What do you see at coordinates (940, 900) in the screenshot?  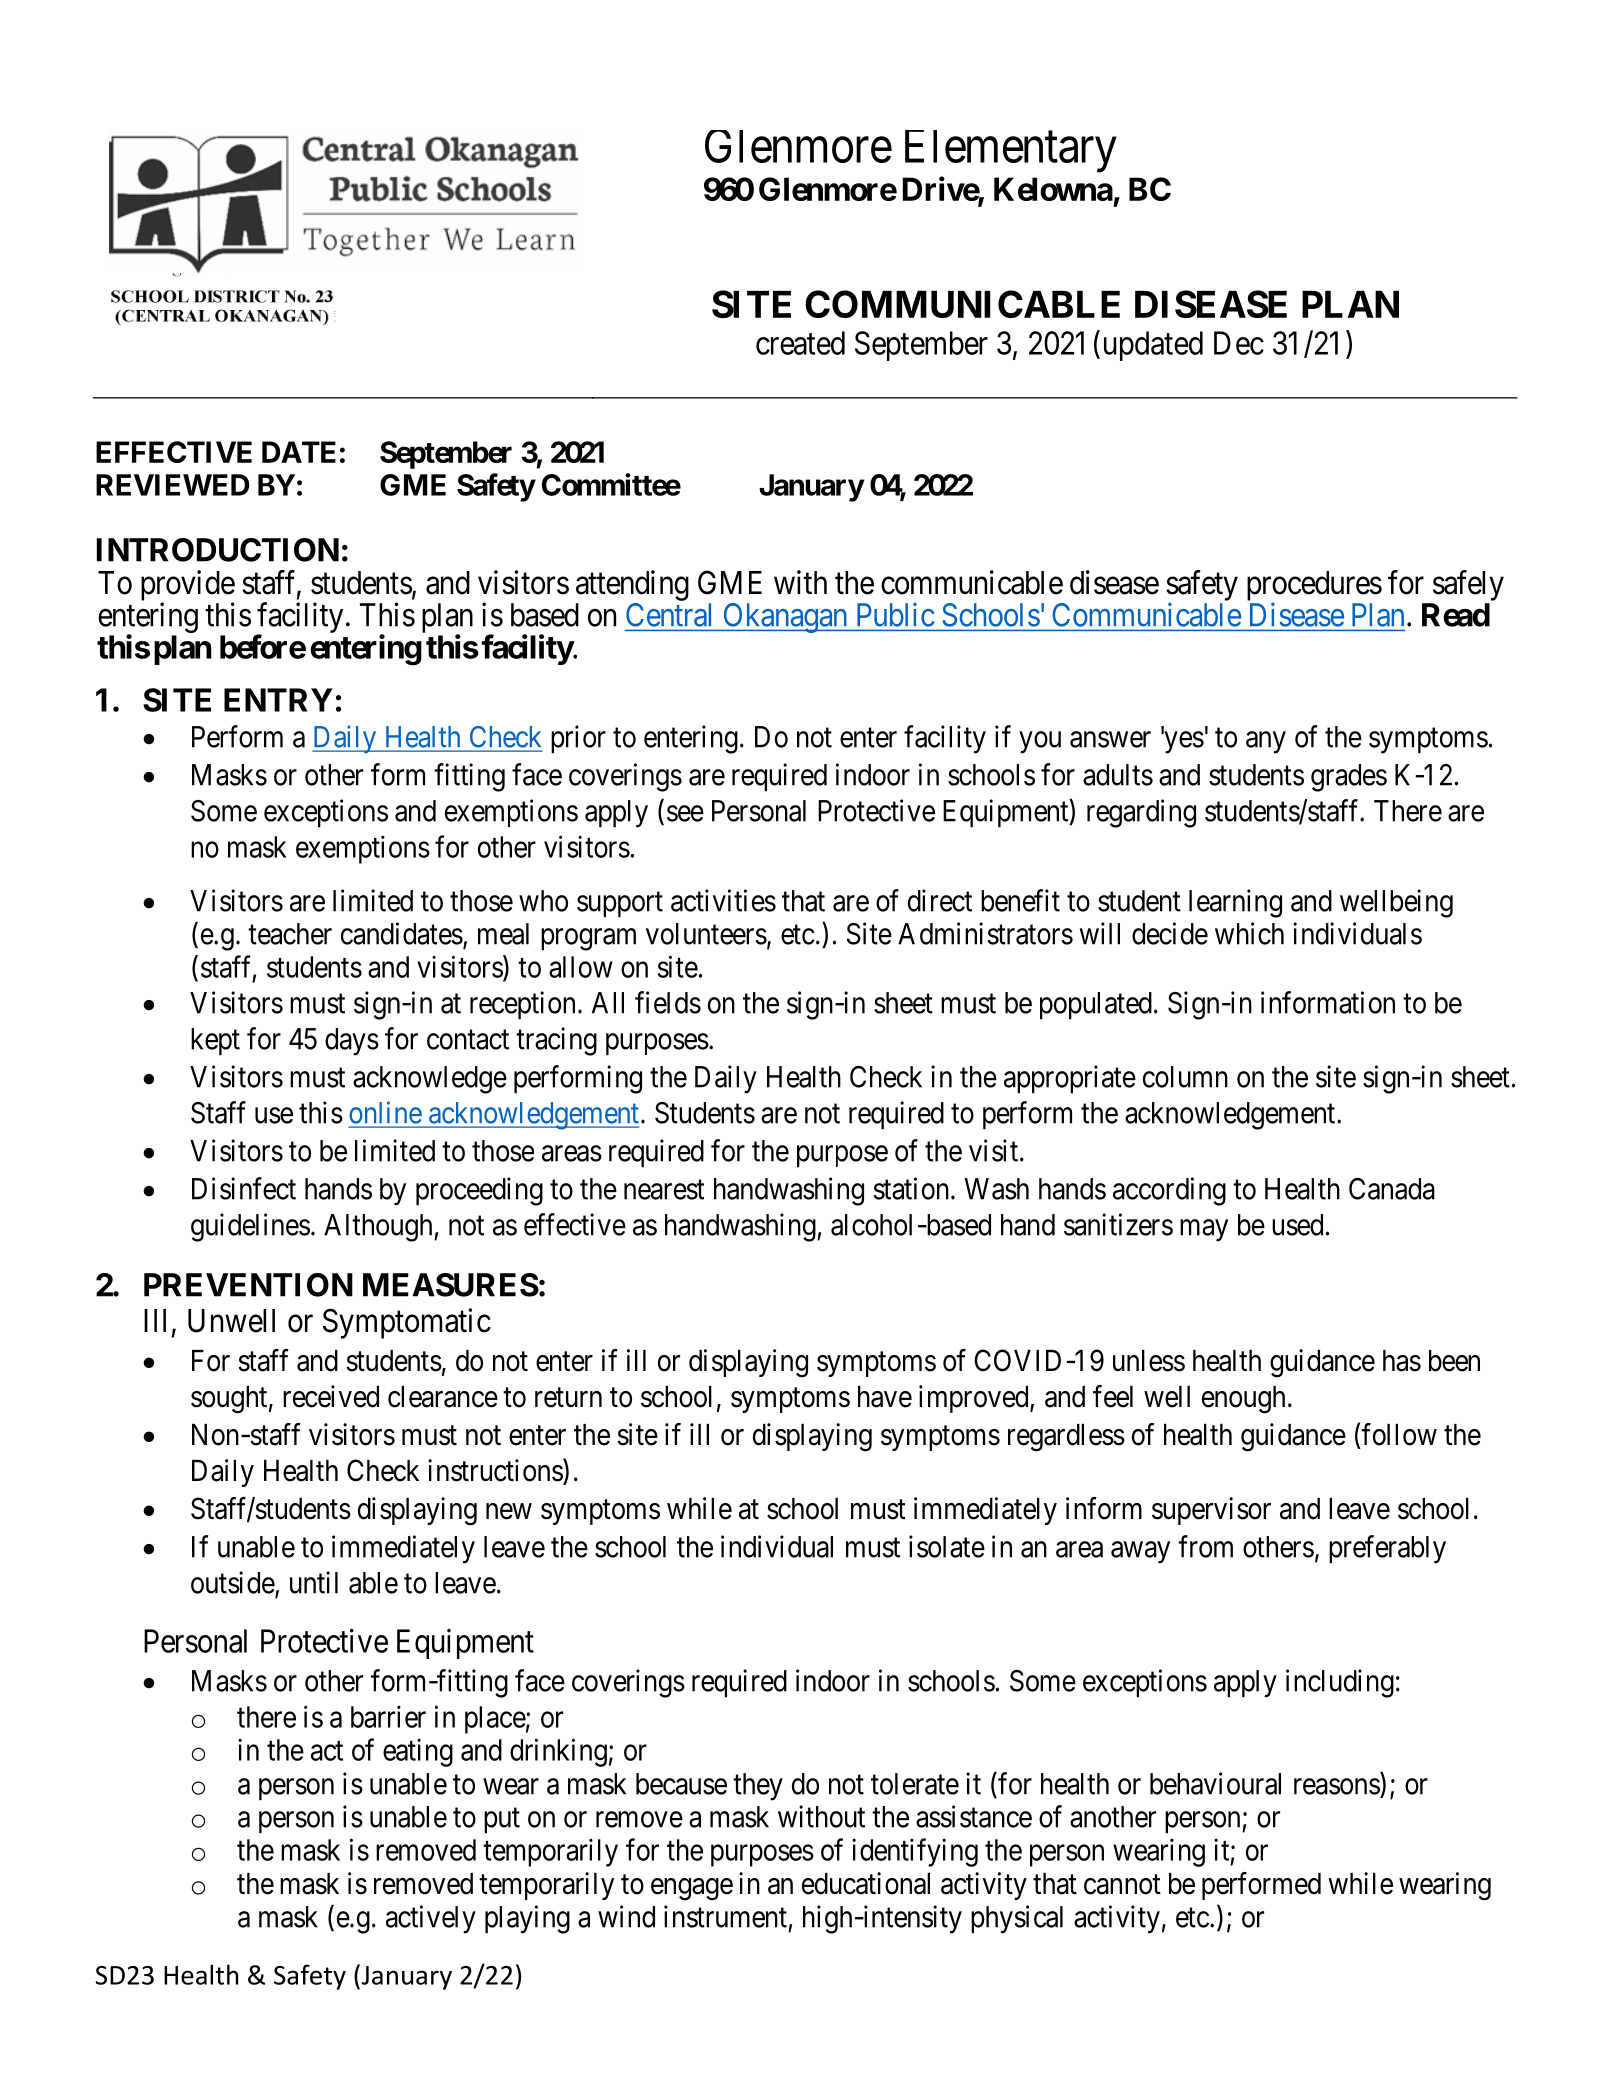 I see `direct` at bounding box center [940, 900].
